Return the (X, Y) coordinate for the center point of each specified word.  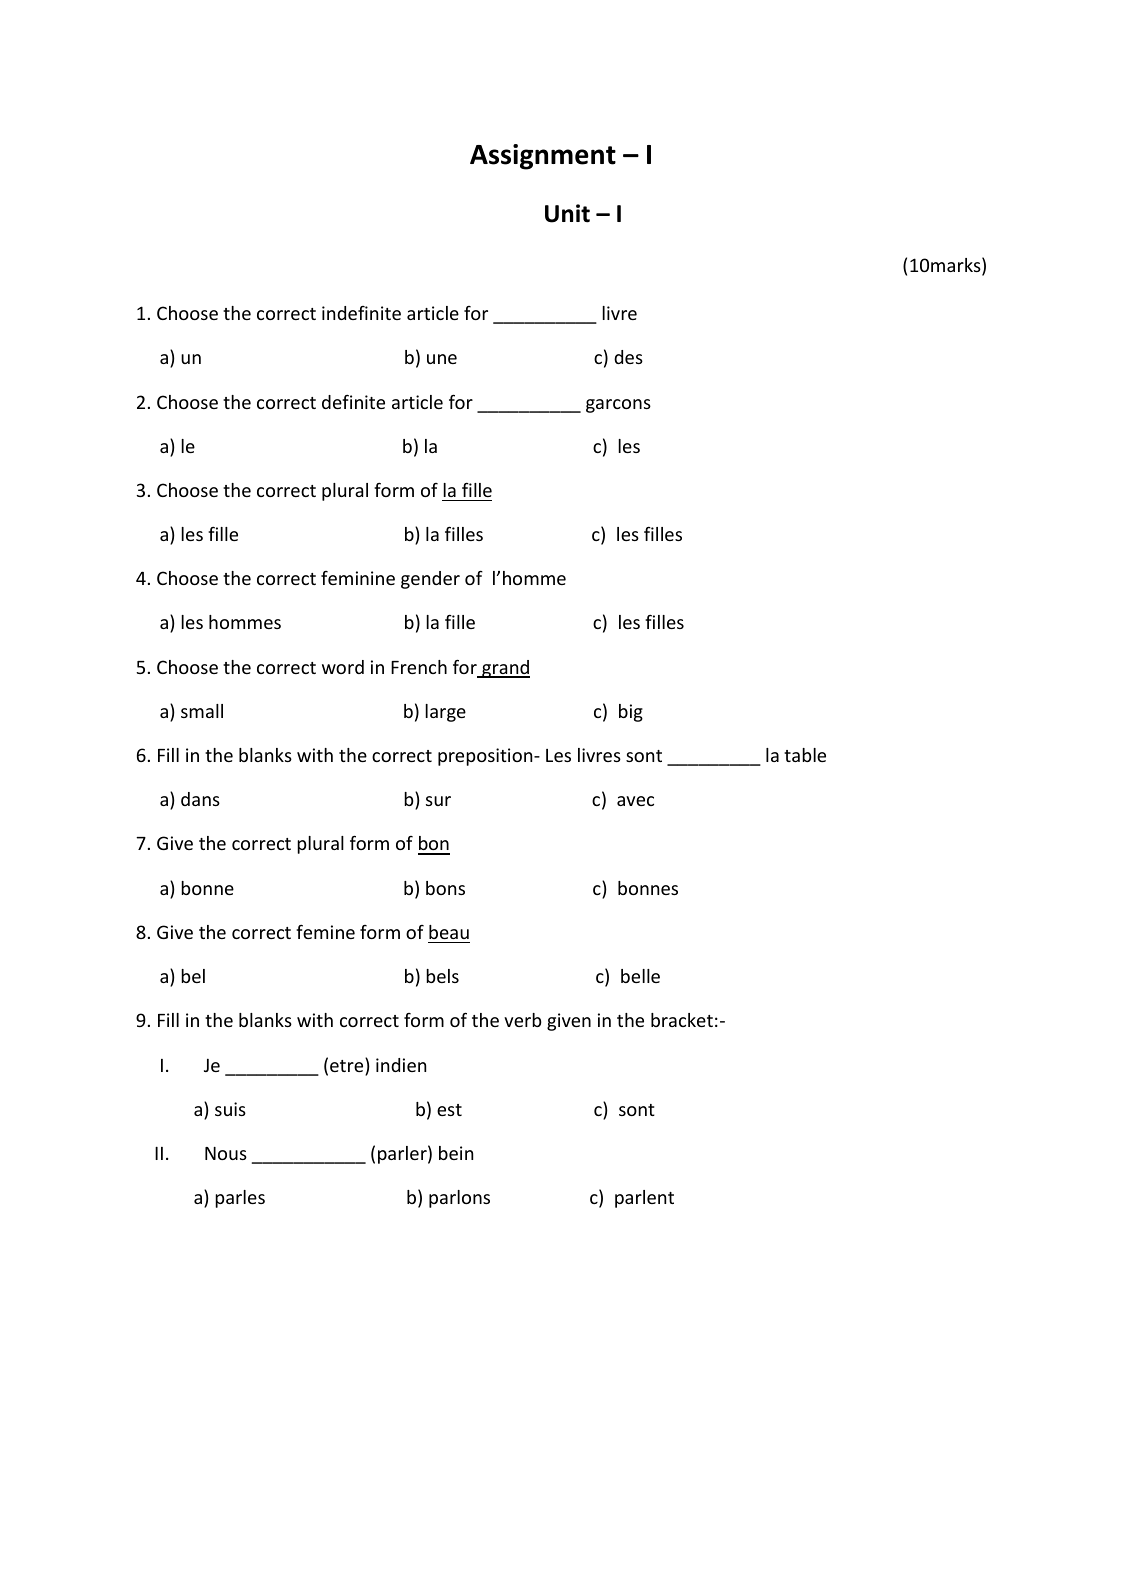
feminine (358, 578)
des (628, 357)
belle (640, 976)
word (343, 667)
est (449, 1110)
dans (200, 799)
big (631, 713)
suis (230, 1109)
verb (523, 1020)
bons (445, 888)
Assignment (543, 157)
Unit (567, 213)
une (442, 359)
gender (430, 580)
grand (505, 669)
